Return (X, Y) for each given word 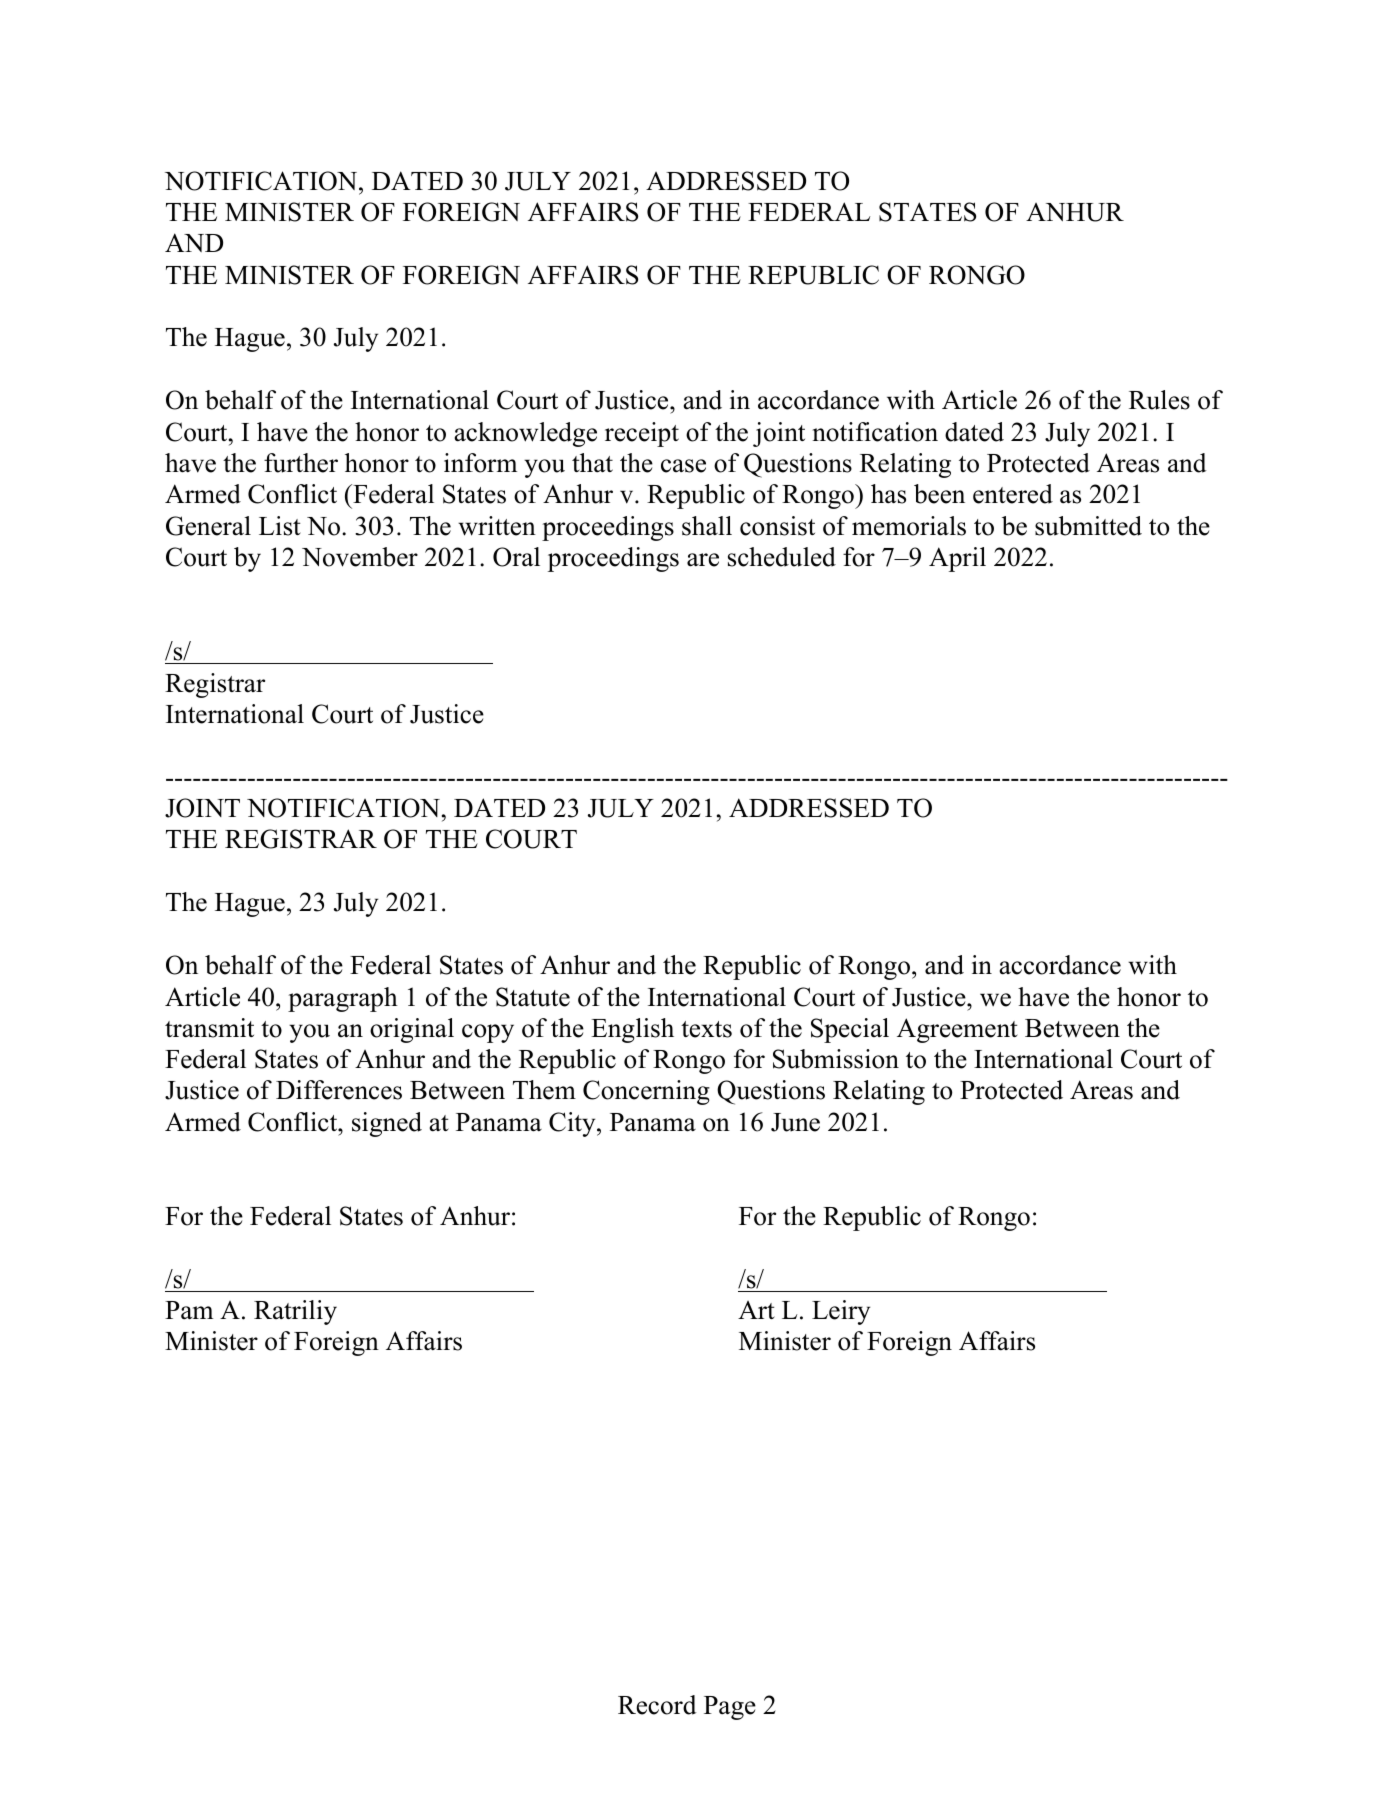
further (301, 463)
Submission (836, 1059)
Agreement (957, 1030)
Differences (339, 1090)
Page (730, 1708)
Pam (189, 1310)
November (360, 557)
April (957, 559)
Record (657, 1705)
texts (706, 1029)
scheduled (782, 557)
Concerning (646, 1092)
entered (1013, 494)
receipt (642, 434)
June (795, 1122)
